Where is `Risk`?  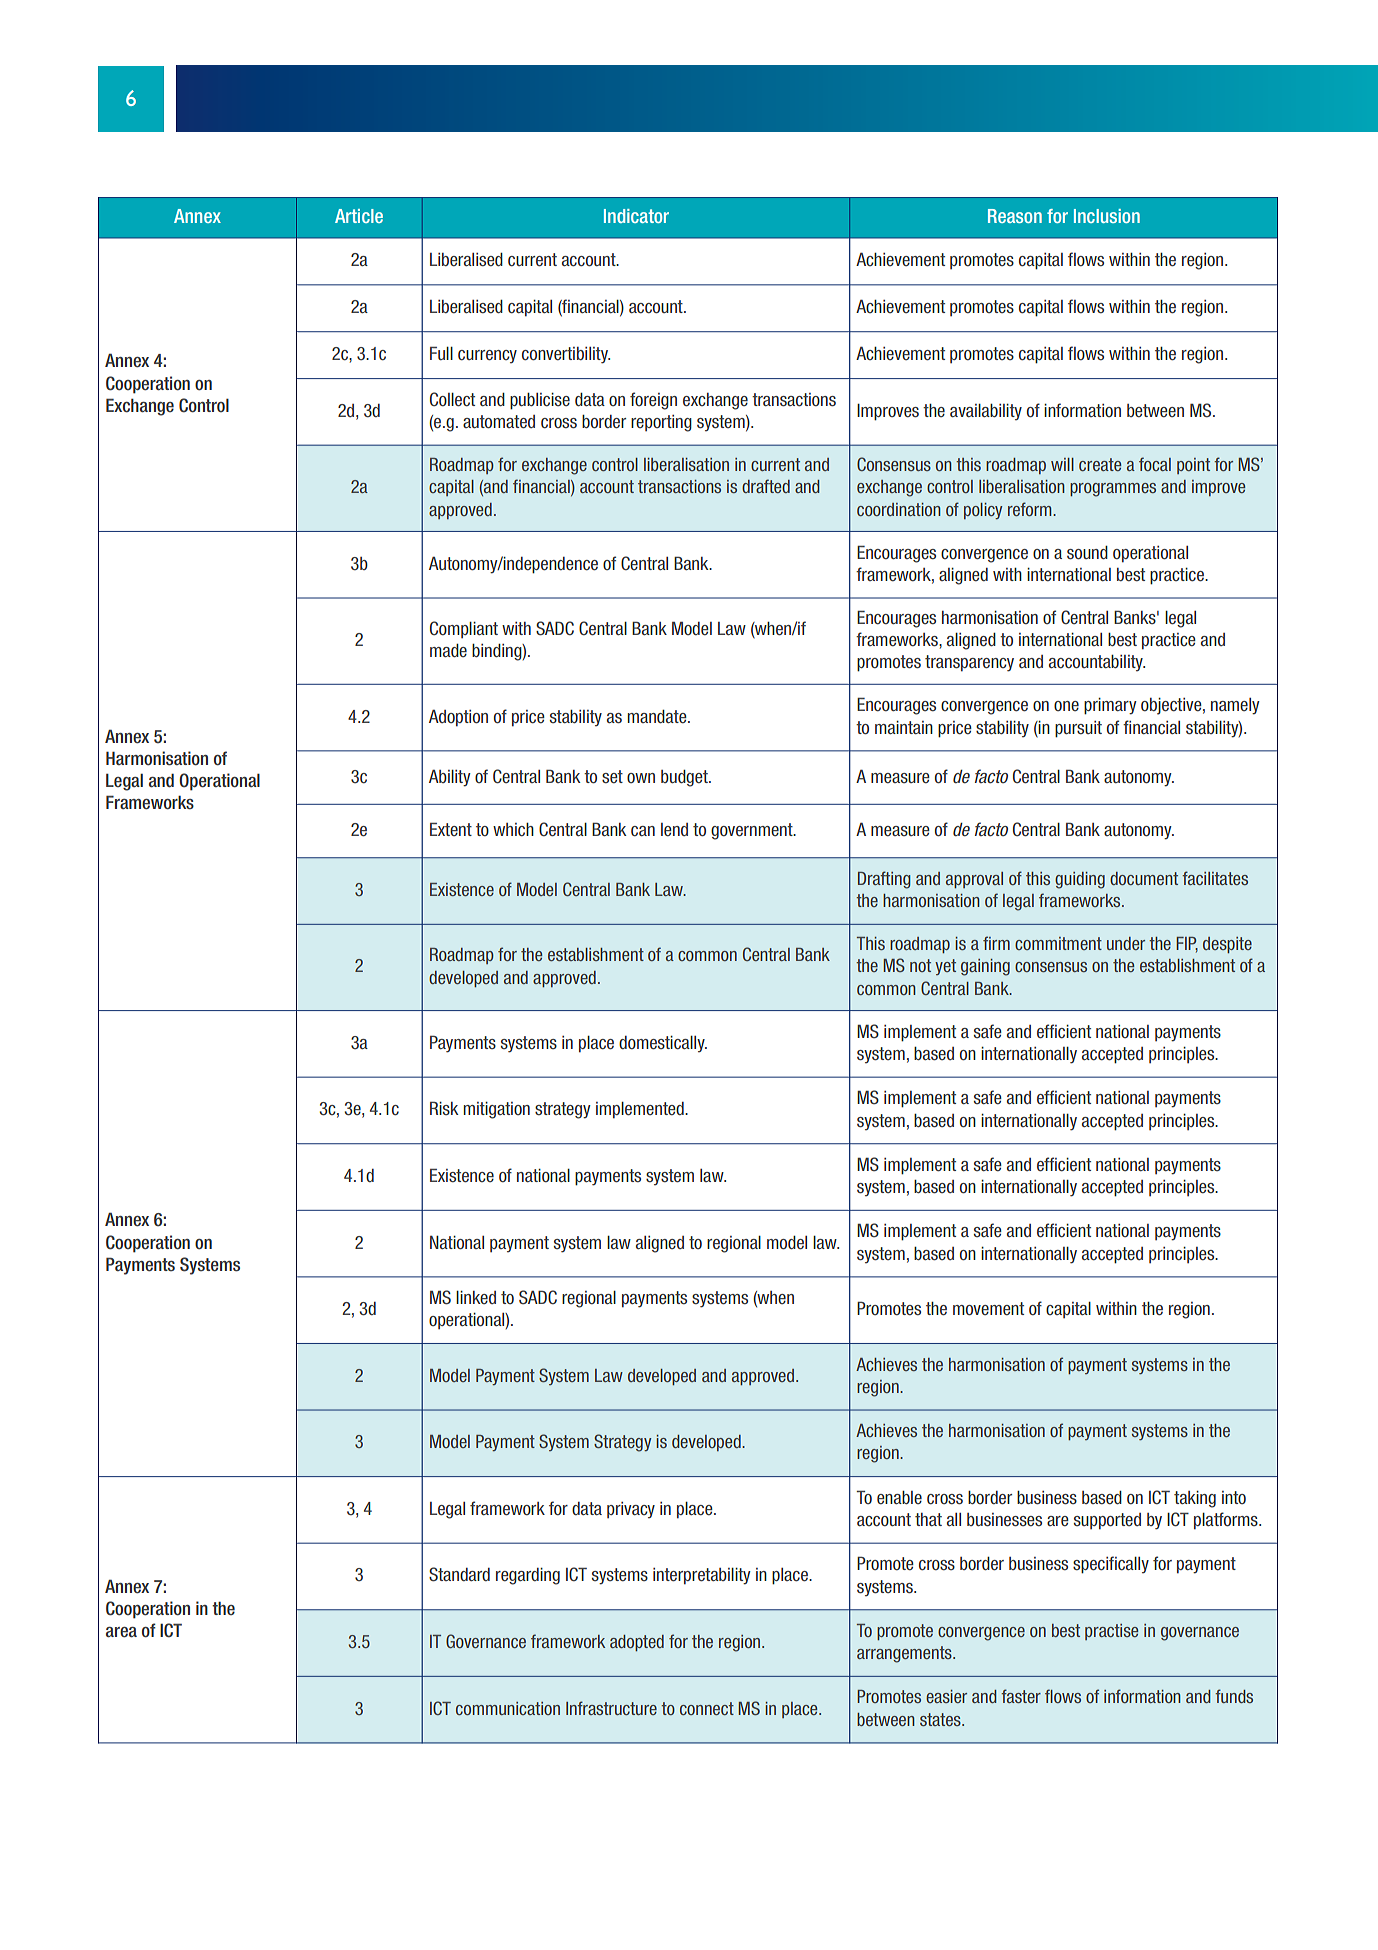 Risk is located at coordinates (444, 1108).
